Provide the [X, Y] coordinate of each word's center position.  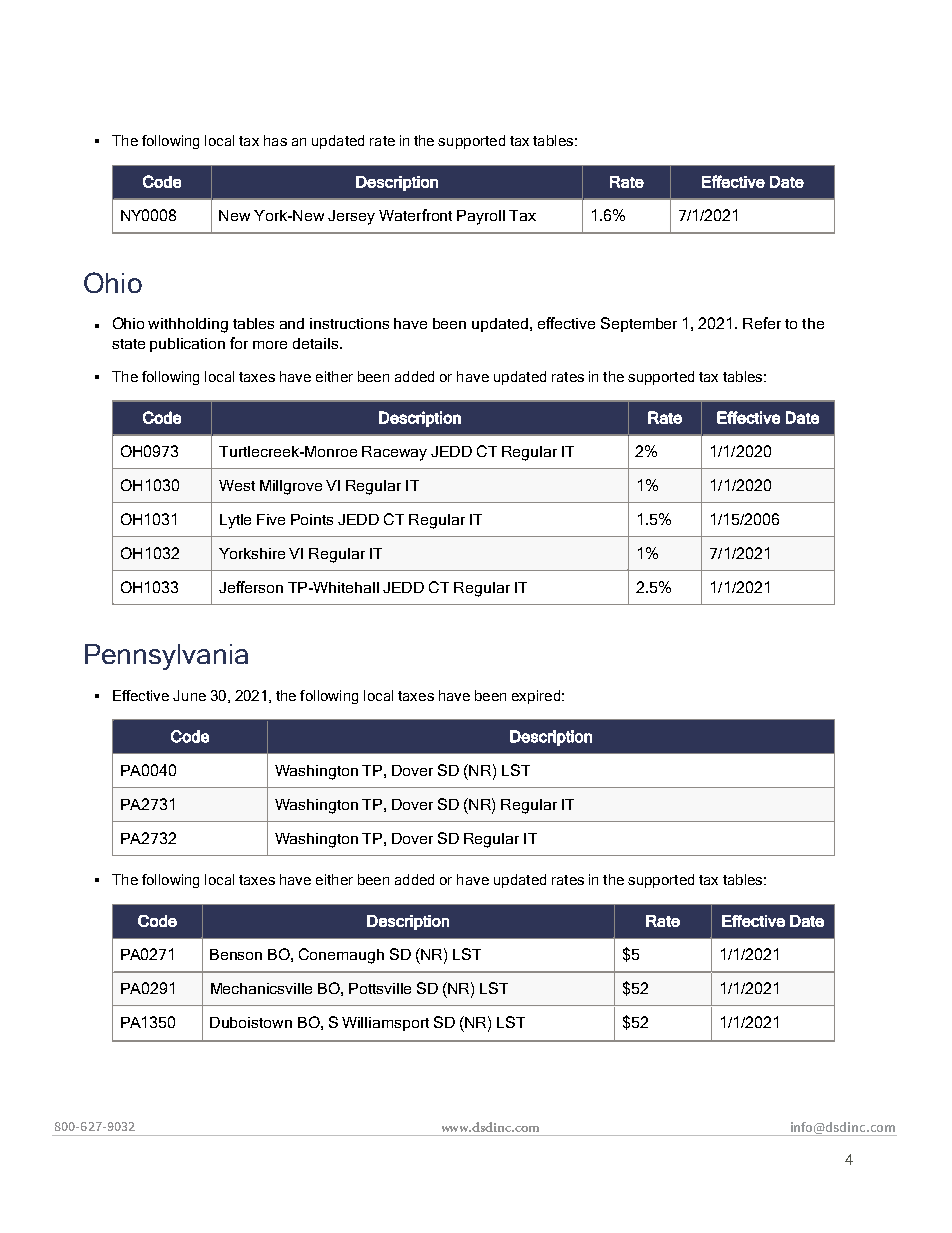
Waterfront [415, 215]
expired [536, 697]
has [275, 140]
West [237, 485]
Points [312, 519]
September [639, 324]
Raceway [394, 453]
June [189, 695]
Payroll [481, 217]
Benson [236, 954]
